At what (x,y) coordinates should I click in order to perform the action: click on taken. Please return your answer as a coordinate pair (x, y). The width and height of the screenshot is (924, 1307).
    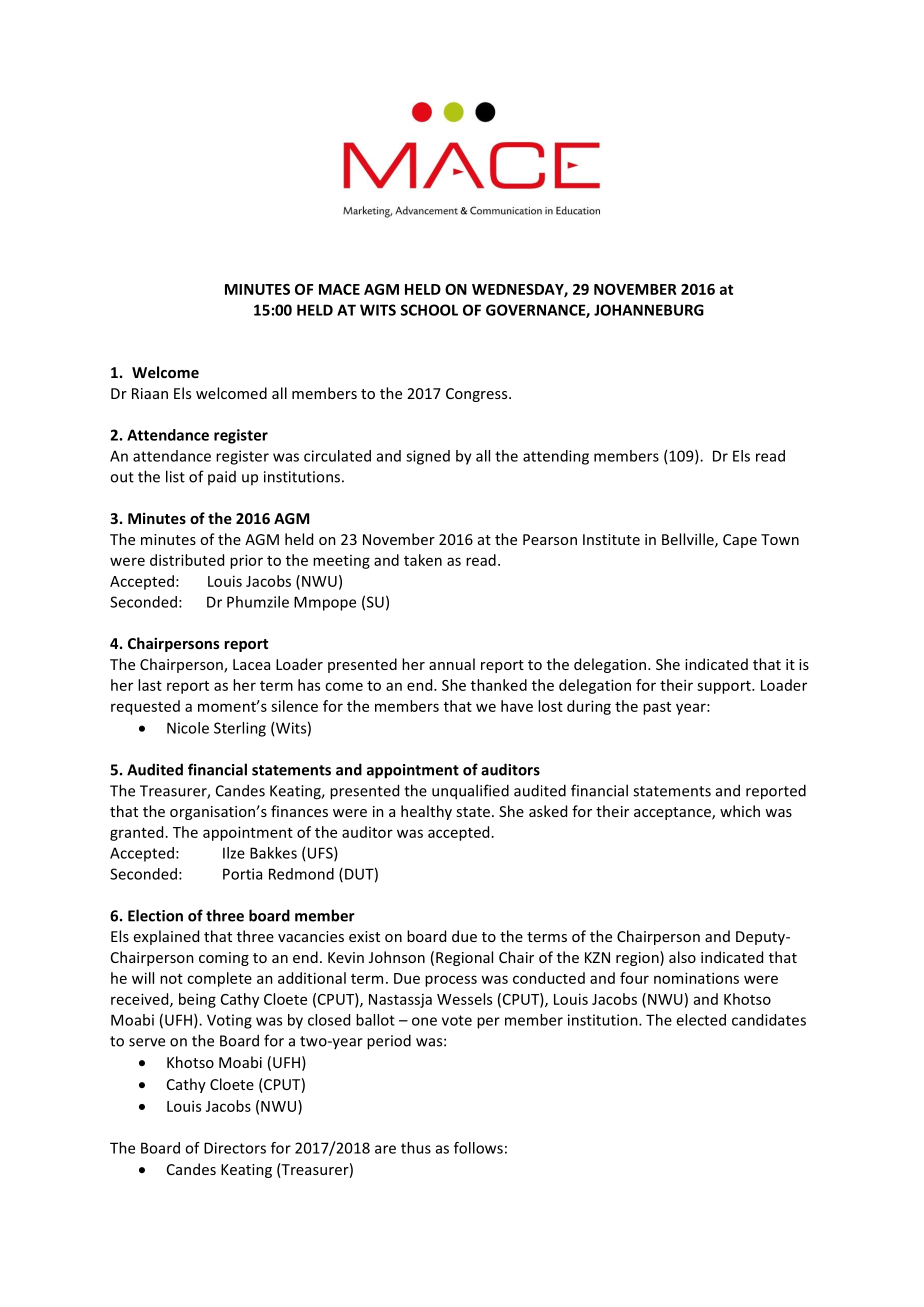
    Looking at the image, I should click on (423, 560).
